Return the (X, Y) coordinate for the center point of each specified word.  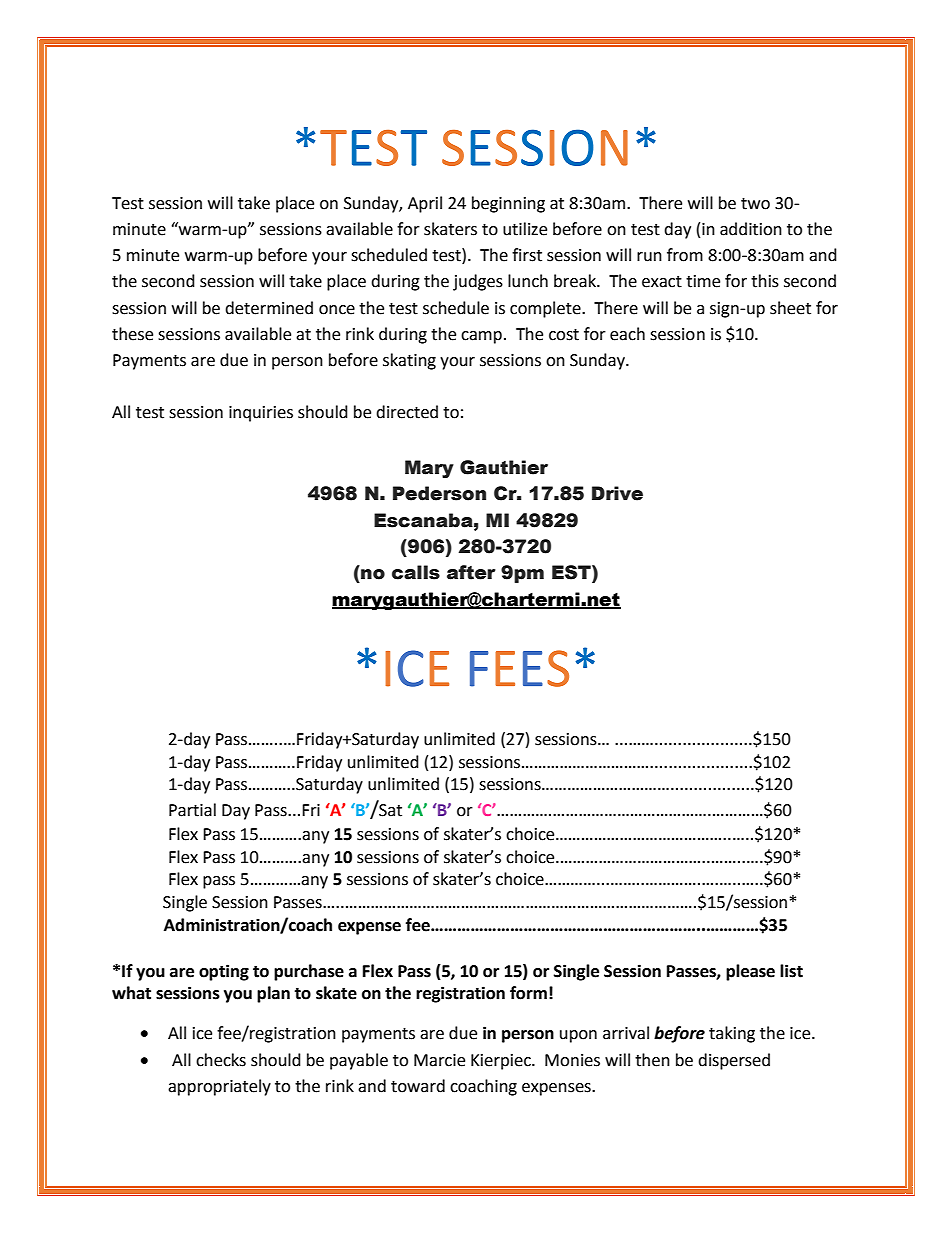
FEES (519, 668)
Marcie (439, 1060)
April (425, 204)
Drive (617, 493)
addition (751, 229)
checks (221, 1060)
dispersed (734, 1061)
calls (416, 572)
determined (269, 308)
